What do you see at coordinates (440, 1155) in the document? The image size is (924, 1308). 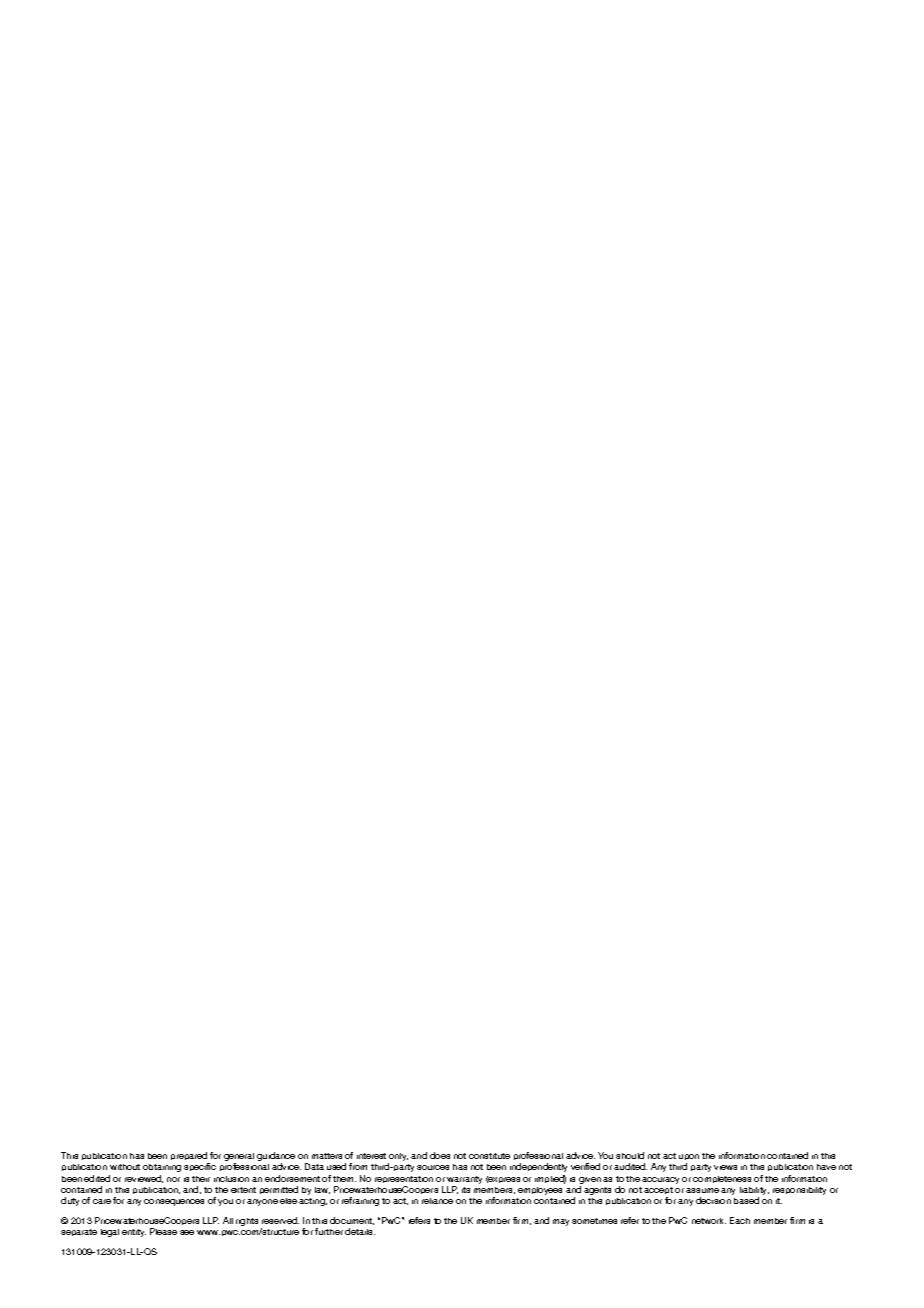 I see `does` at bounding box center [440, 1155].
